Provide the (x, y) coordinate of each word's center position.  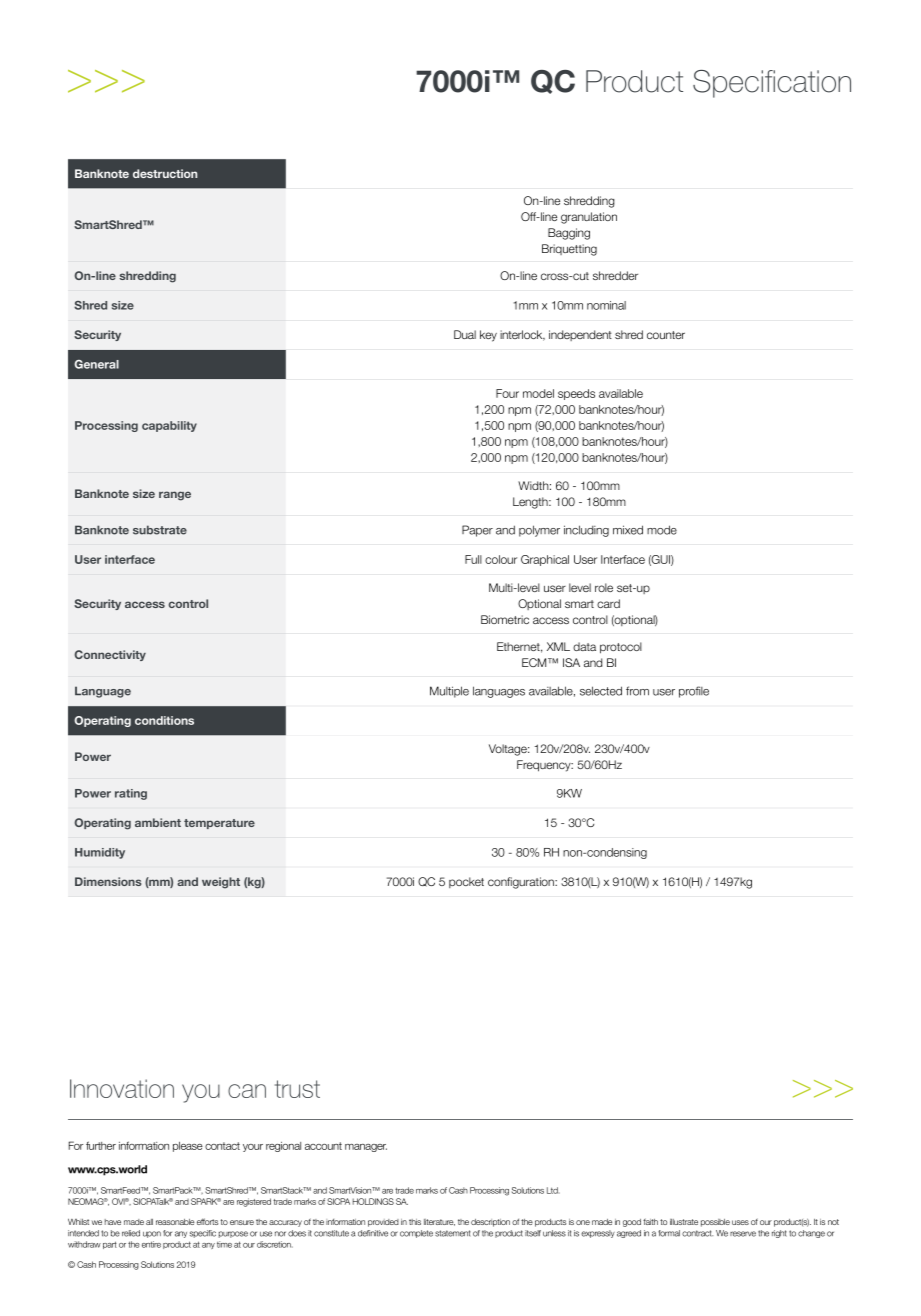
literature (439, 1222)
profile (694, 692)
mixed (628, 530)
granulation (589, 218)
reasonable (175, 1222)
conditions (164, 720)
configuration (522, 883)
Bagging (569, 234)
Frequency (545, 766)
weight (221, 883)
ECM (535, 662)
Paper (477, 531)
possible (715, 1223)
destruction (165, 173)
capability (169, 426)
